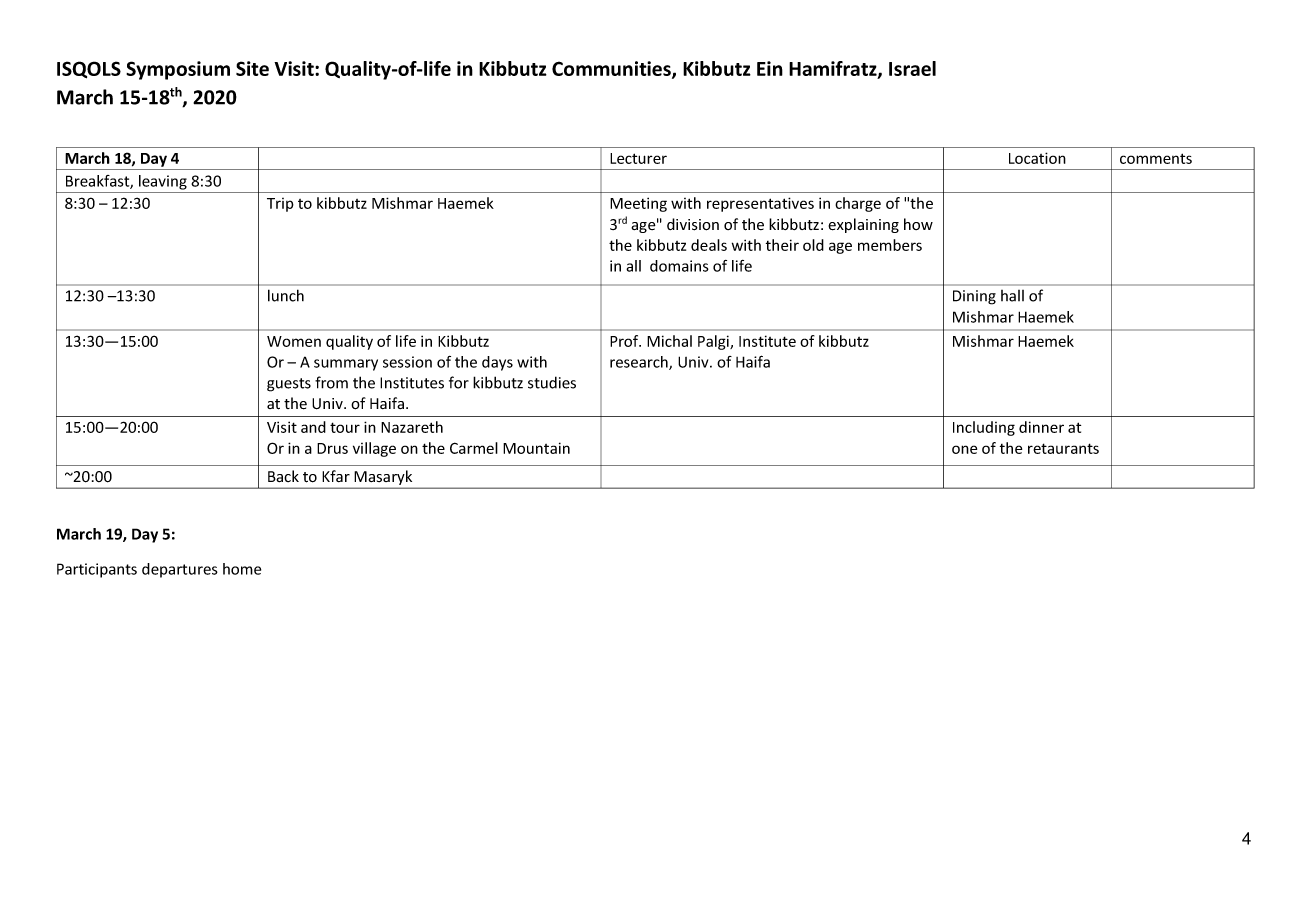 The image size is (1307, 924). Describe the element at coordinates (552, 382) in the screenshot. I see `studies` at that location.
